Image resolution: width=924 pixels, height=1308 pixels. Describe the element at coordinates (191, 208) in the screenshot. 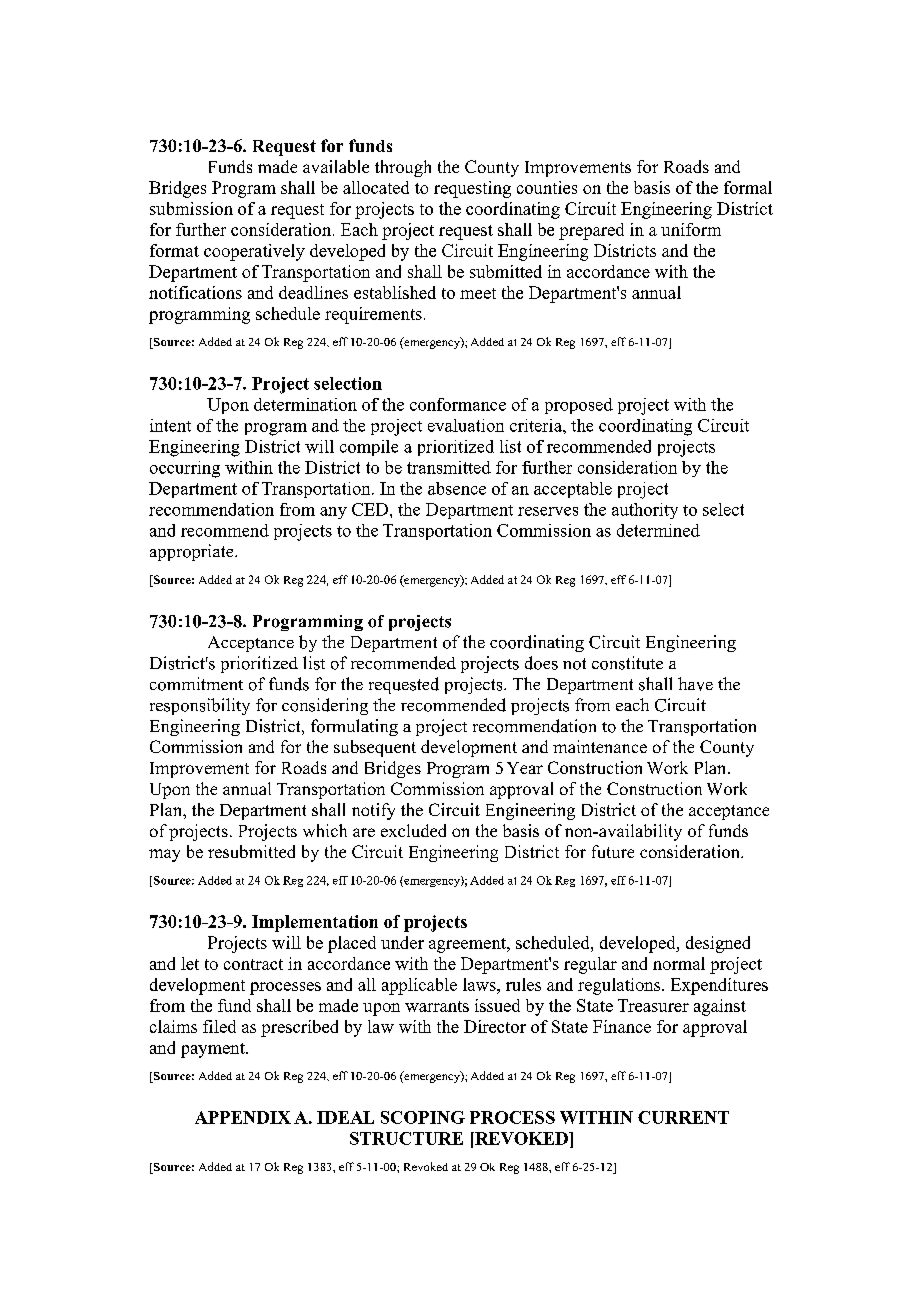

I see `submission` at that location.
